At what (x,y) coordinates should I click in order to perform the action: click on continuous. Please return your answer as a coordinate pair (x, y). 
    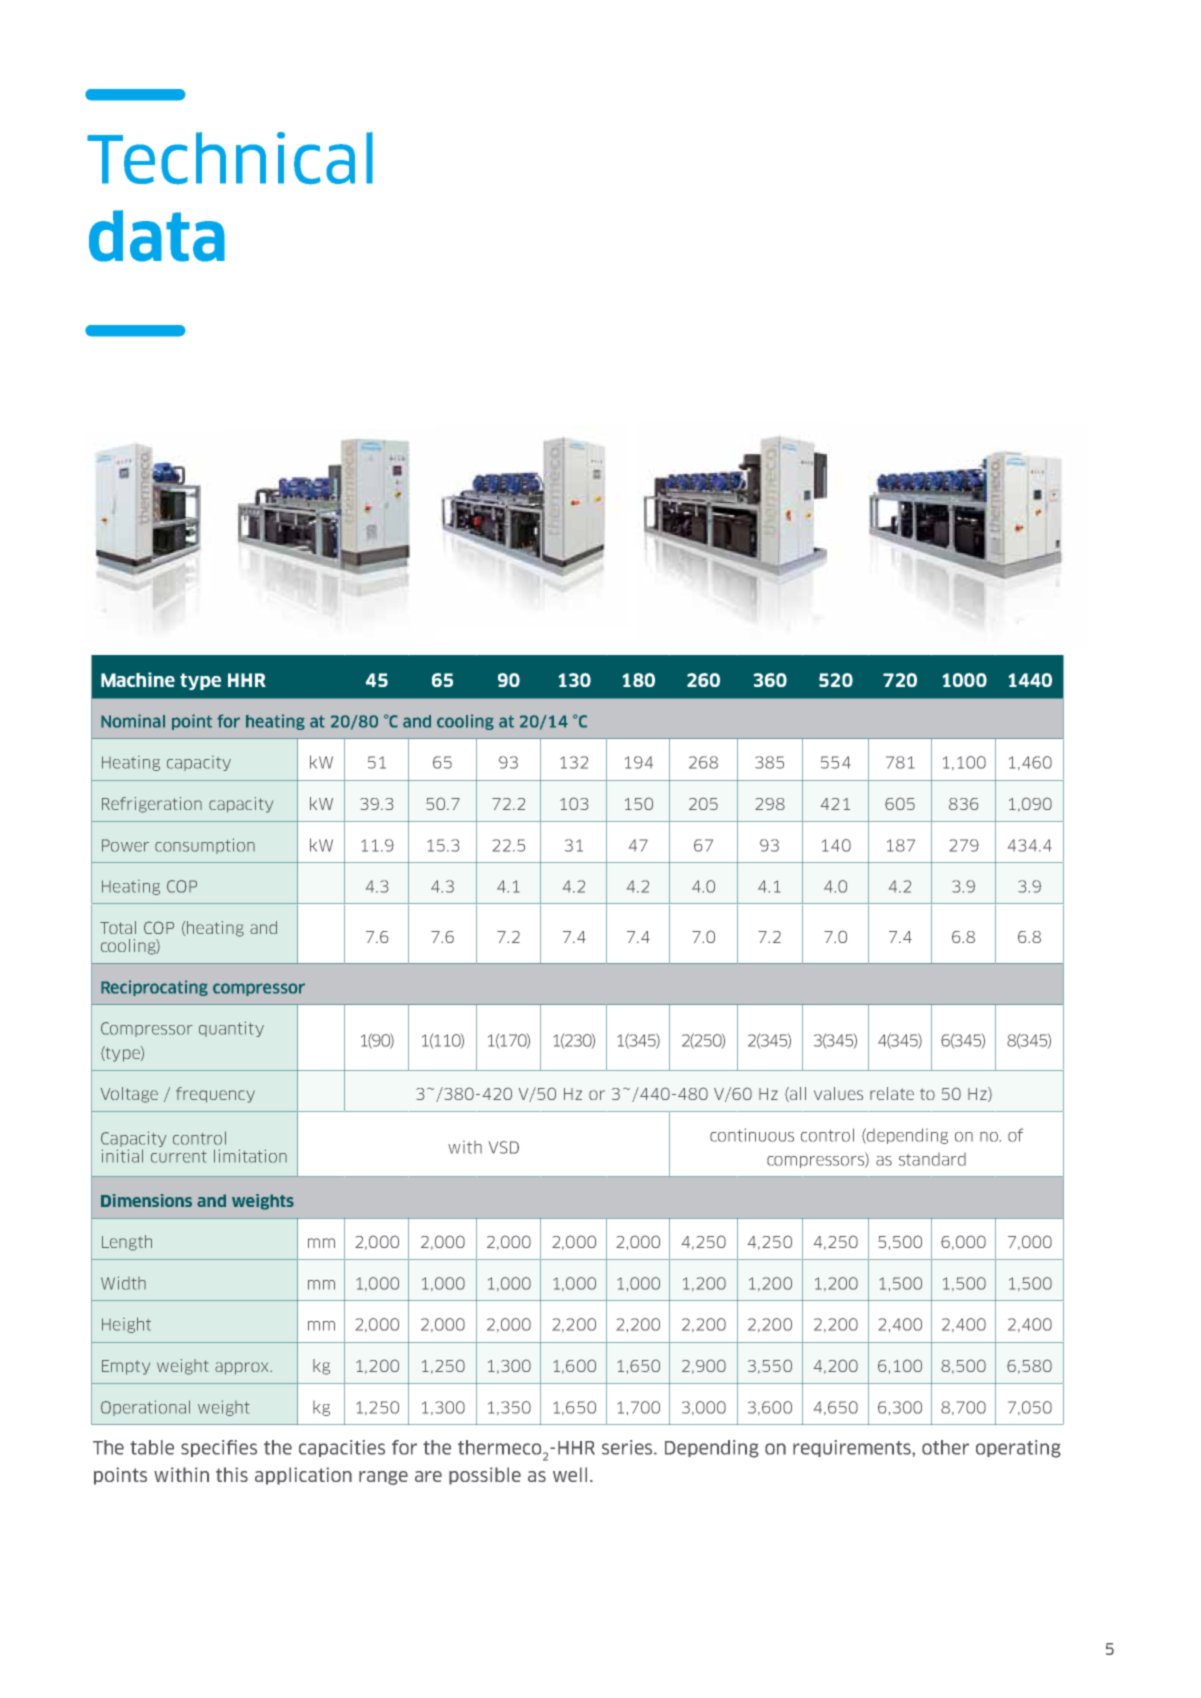
    Looking at the image, I should click on (752, 1135).
